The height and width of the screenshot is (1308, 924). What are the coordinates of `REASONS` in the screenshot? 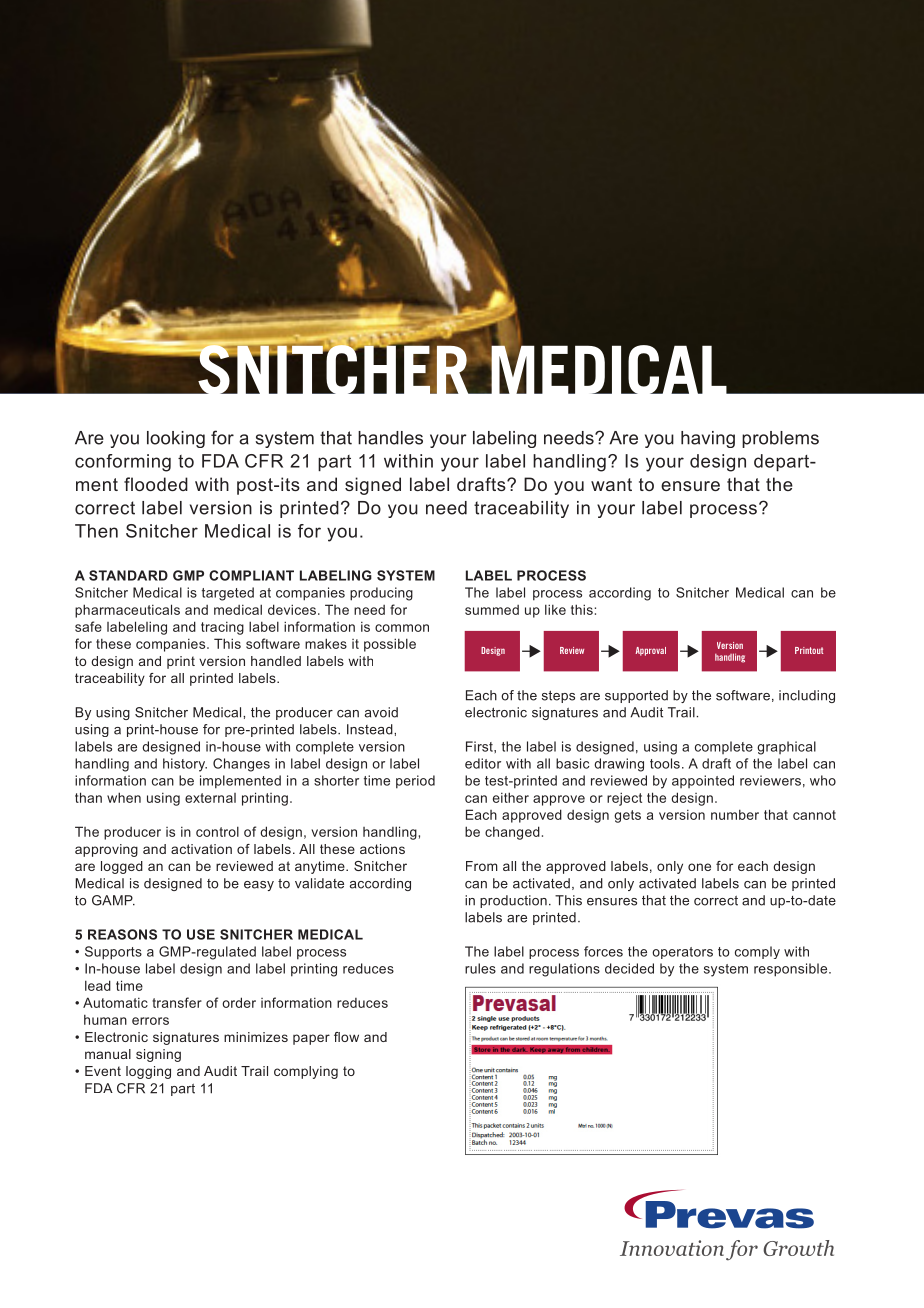 It's located at (122, 934).
